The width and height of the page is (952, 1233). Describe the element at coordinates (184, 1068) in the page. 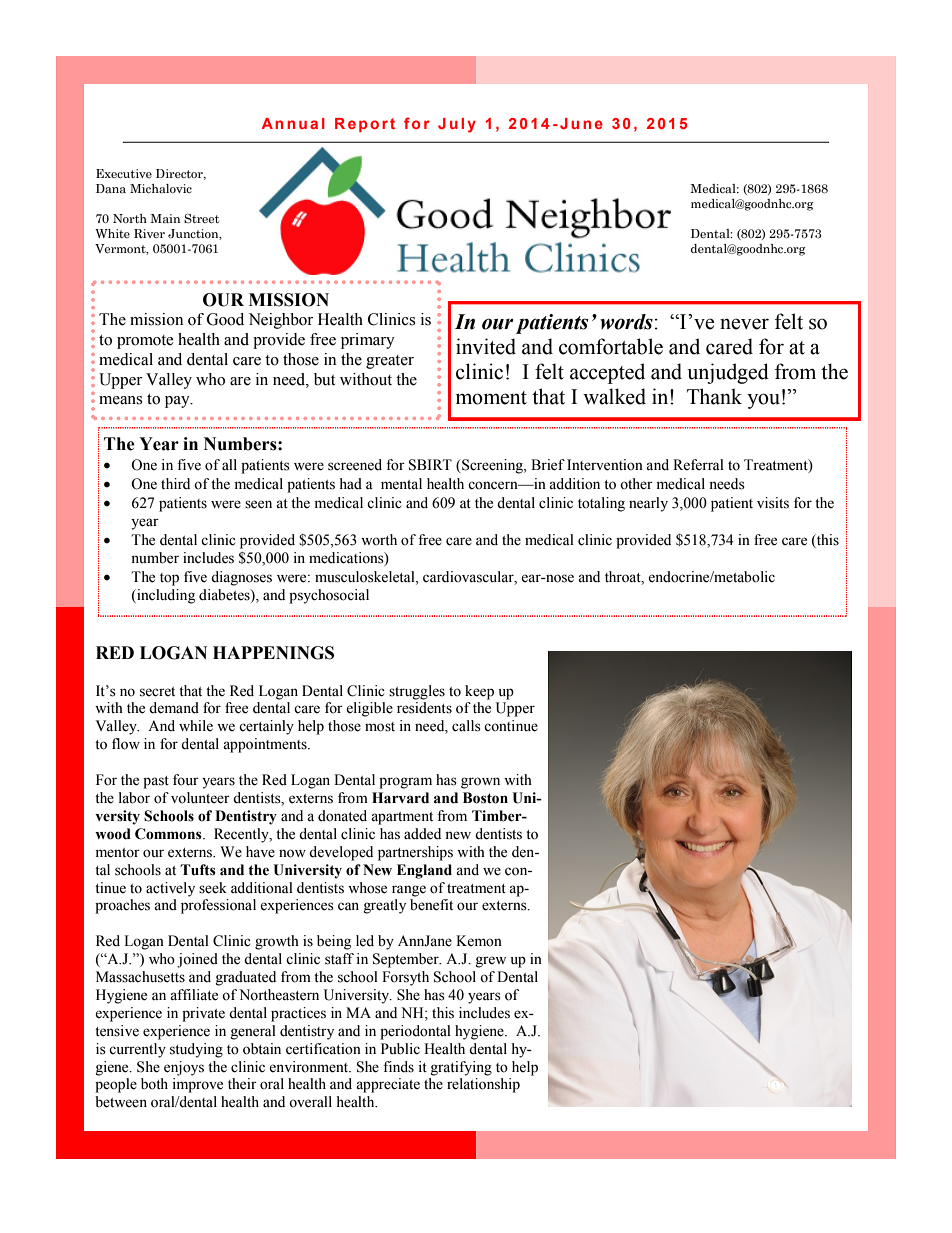

I see `enjoys` at that location.
